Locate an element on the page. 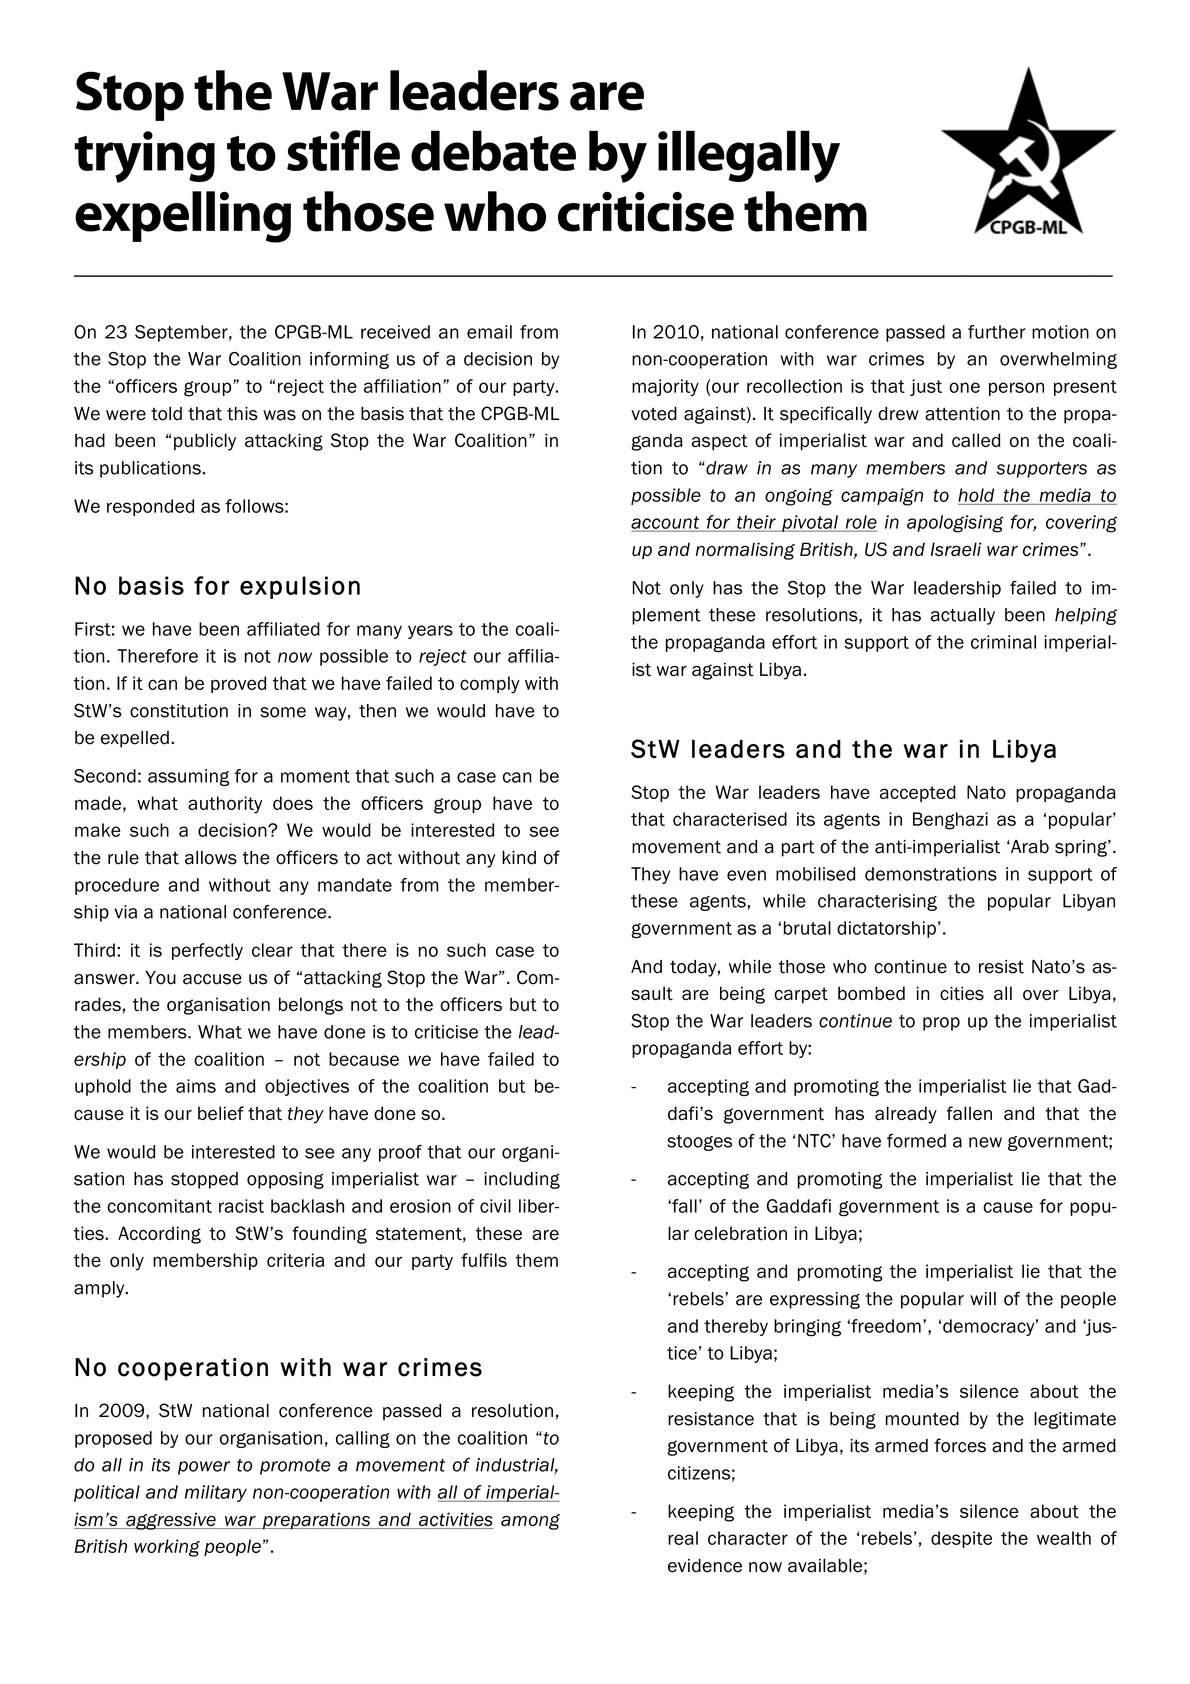 The width and height of the document is (1190, 1684). proved is located at coordinates (238, 684).
